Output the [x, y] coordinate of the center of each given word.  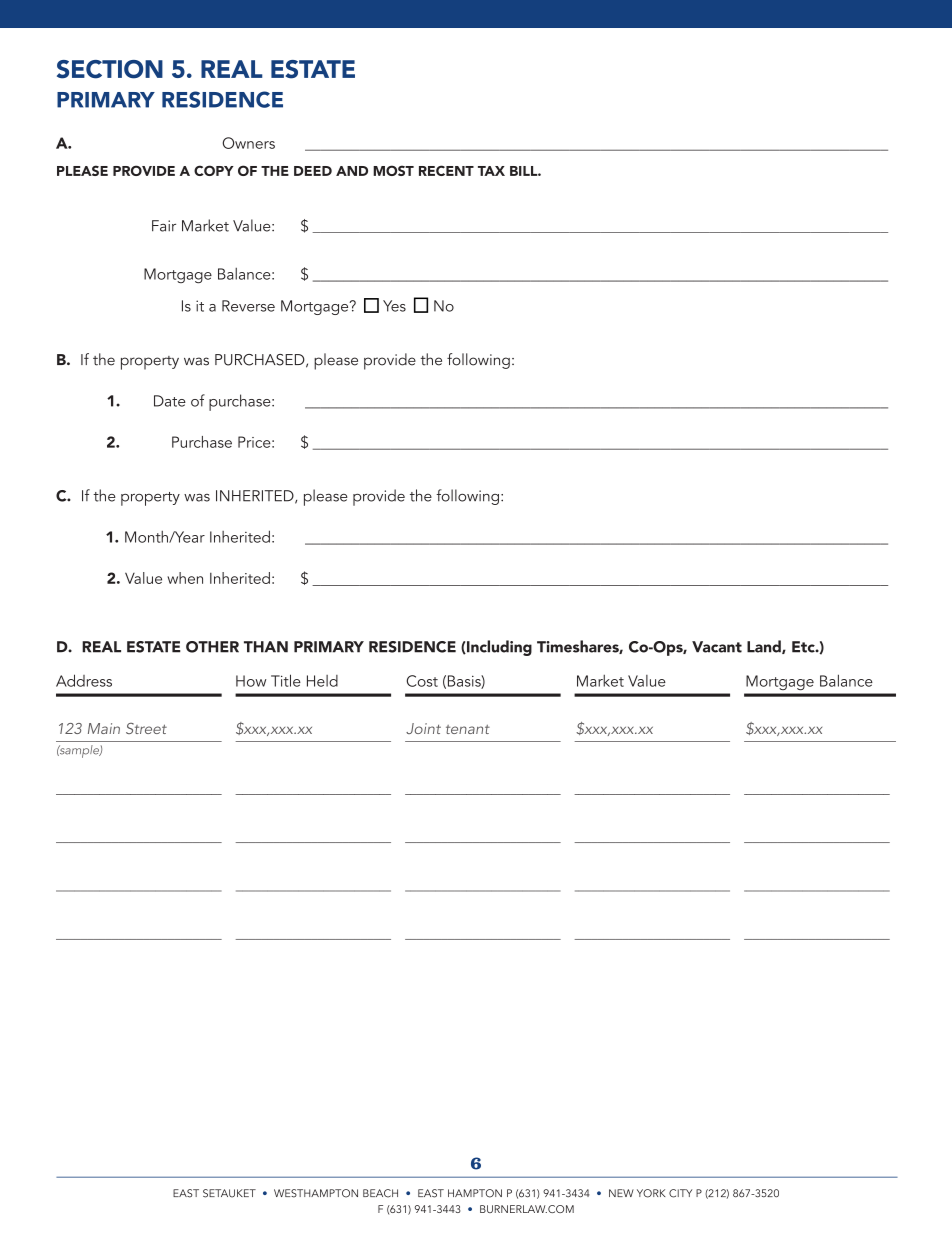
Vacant [717, 647]
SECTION [110, 69]
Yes [394, 306]
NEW [621, 1193]
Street [146, 728]
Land [765, 647]
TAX [491, 171]
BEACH [380, 1193]
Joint [423, 728]
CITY [680, 1193]
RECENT [446, 170]
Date [170, 401]
